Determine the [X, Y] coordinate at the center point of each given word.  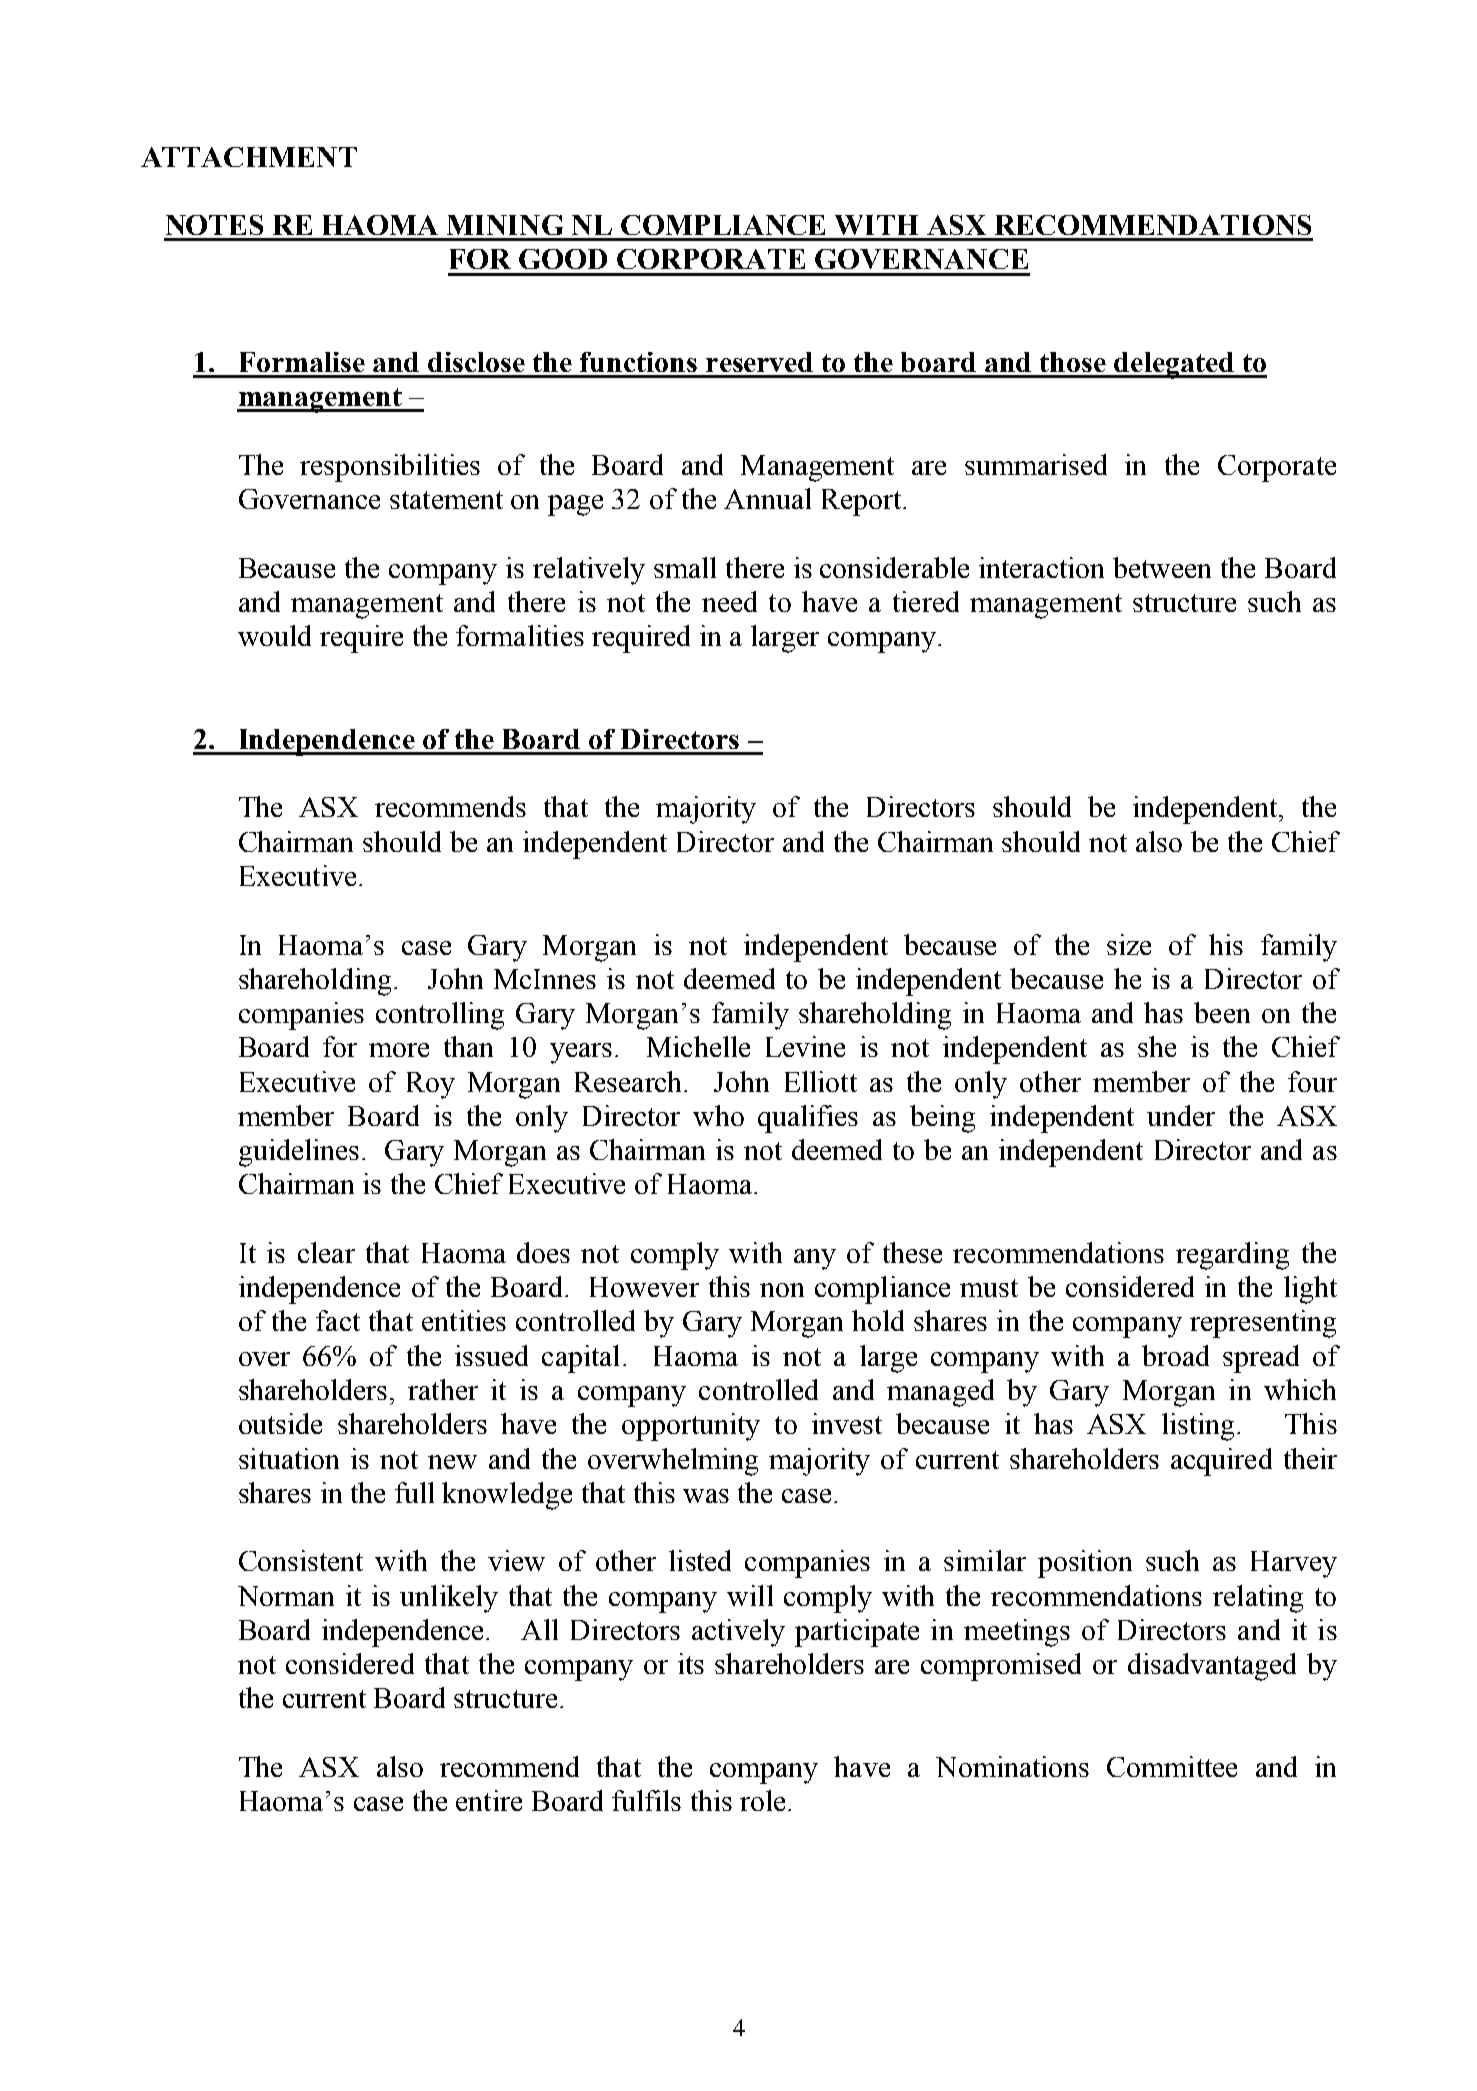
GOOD [563, 259]
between [1162, 567]
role [762, 1800]
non [782, 1290]
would [274, 635]
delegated [1175, 365]
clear [326, 1252]
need [729, 601]
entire [489, 1800]
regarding [1232, 1256]
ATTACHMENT [249, 157]
